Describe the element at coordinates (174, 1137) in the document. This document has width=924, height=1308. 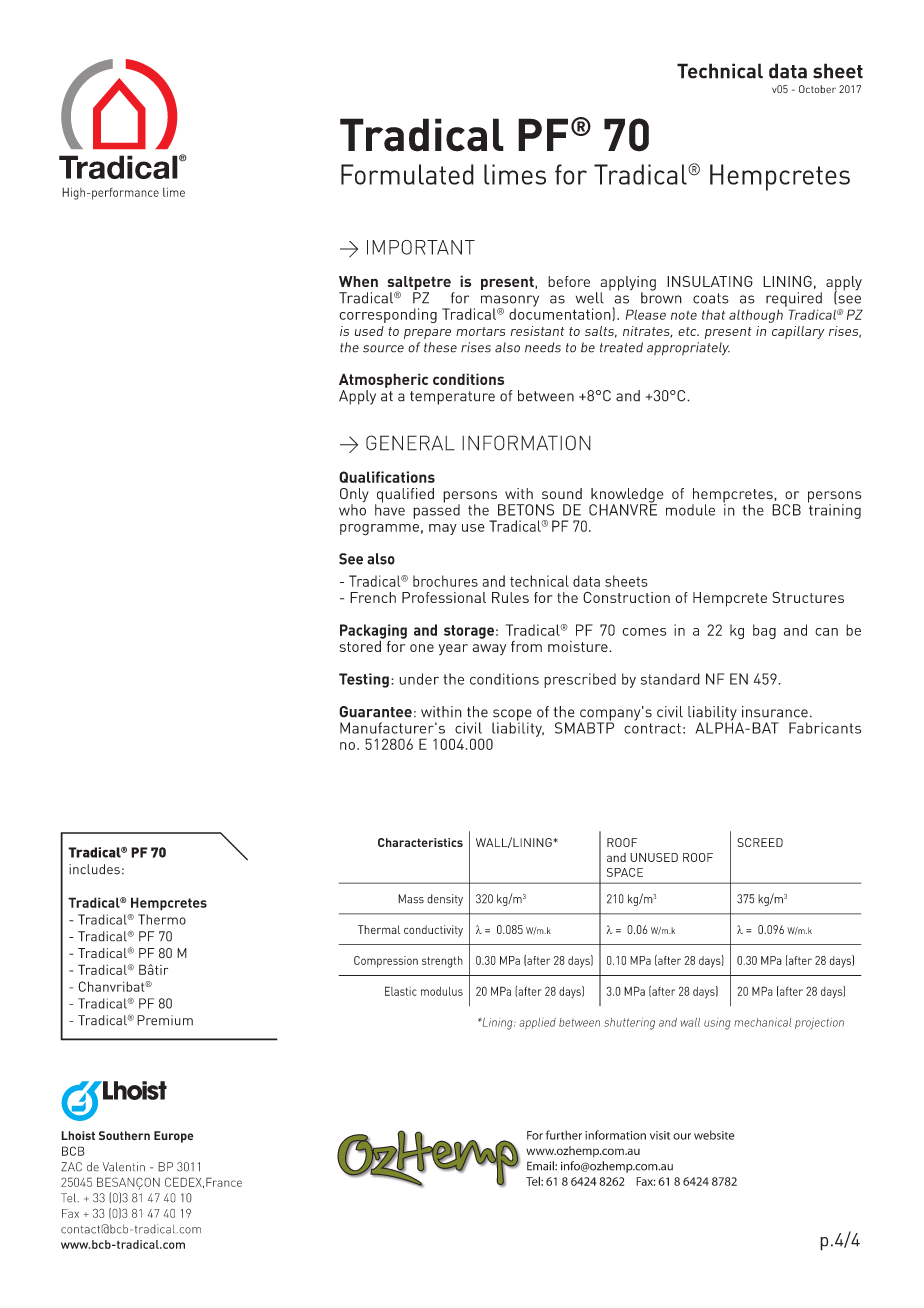
I see `Europe` at that location.
